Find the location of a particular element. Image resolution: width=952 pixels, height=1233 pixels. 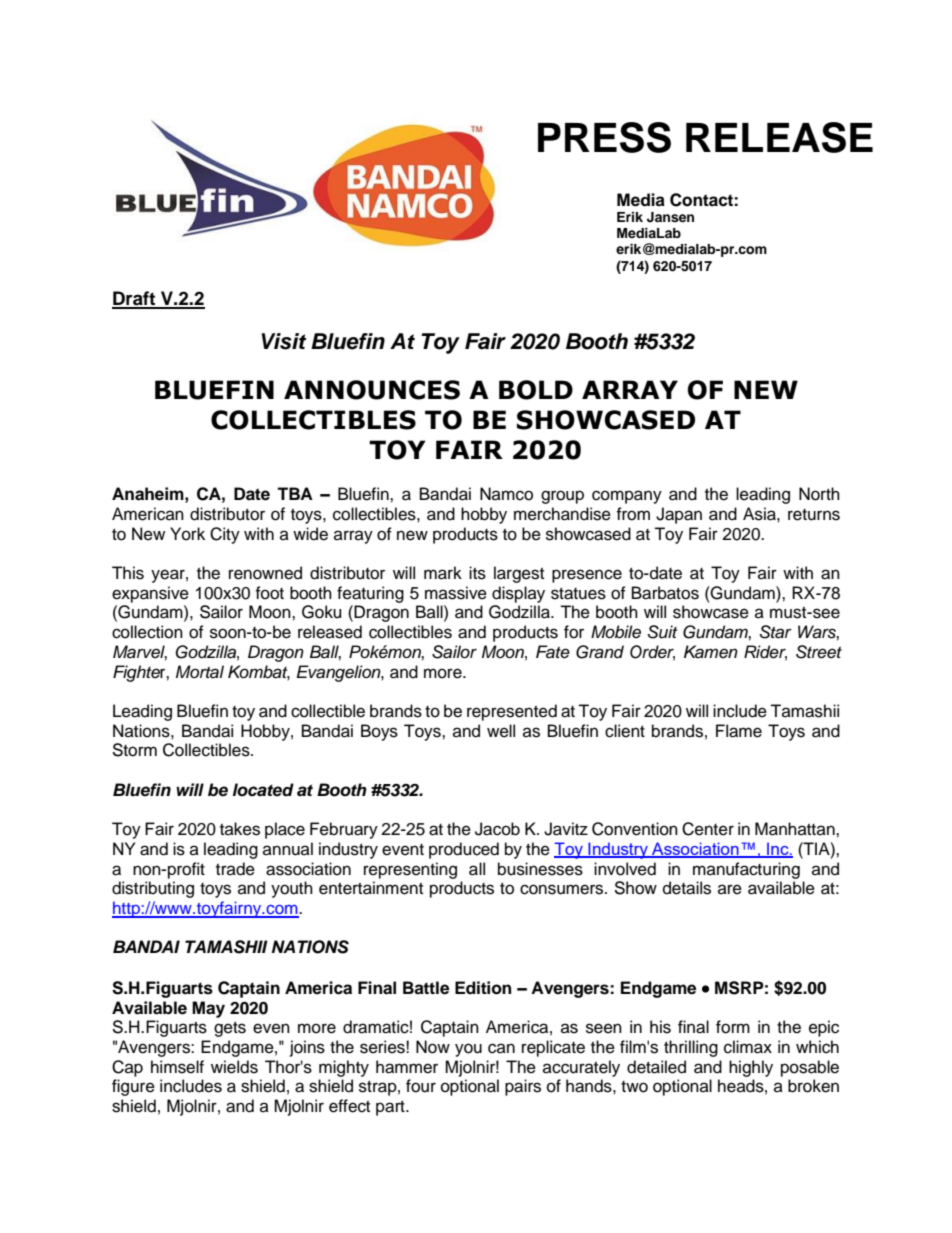

pairs is located at coordinates (523, 1087).
